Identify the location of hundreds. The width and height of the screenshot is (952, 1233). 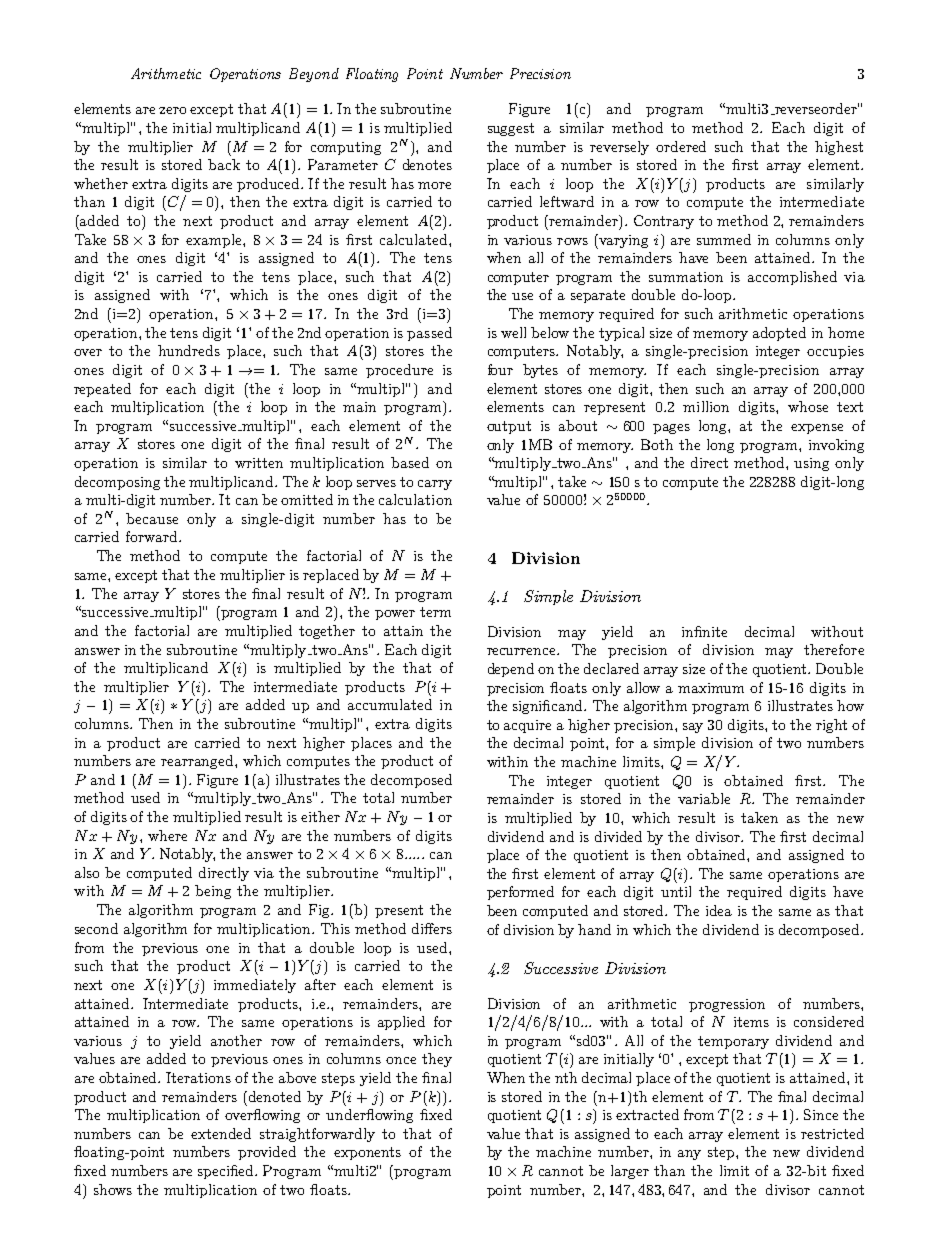
(189, 350).
